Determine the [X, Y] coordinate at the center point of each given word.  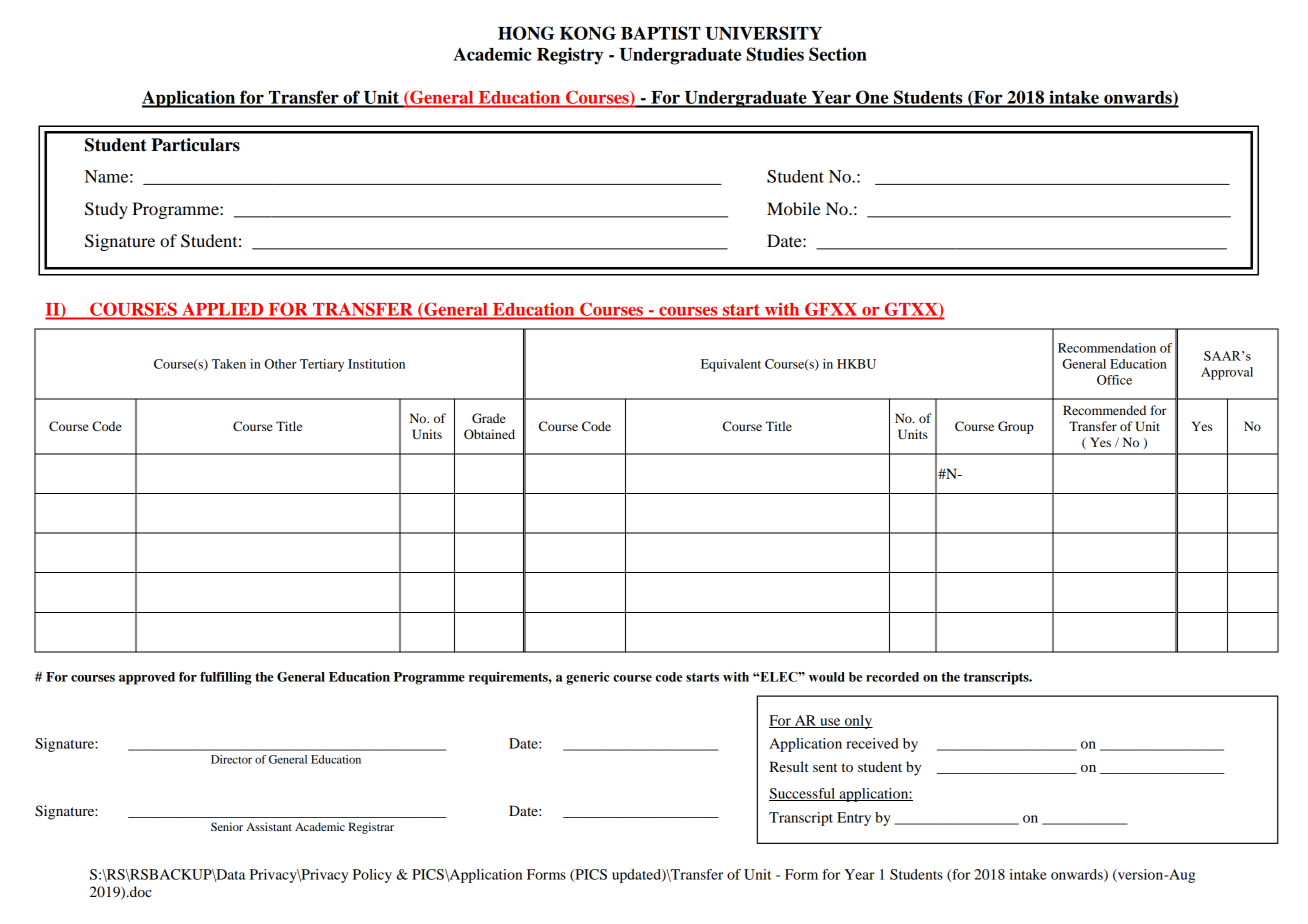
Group [1016, 427]
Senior [227, 826]
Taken [229, 364]
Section [838, 54]
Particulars [195, 145]
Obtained [489, 434]
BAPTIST [661, 33]
